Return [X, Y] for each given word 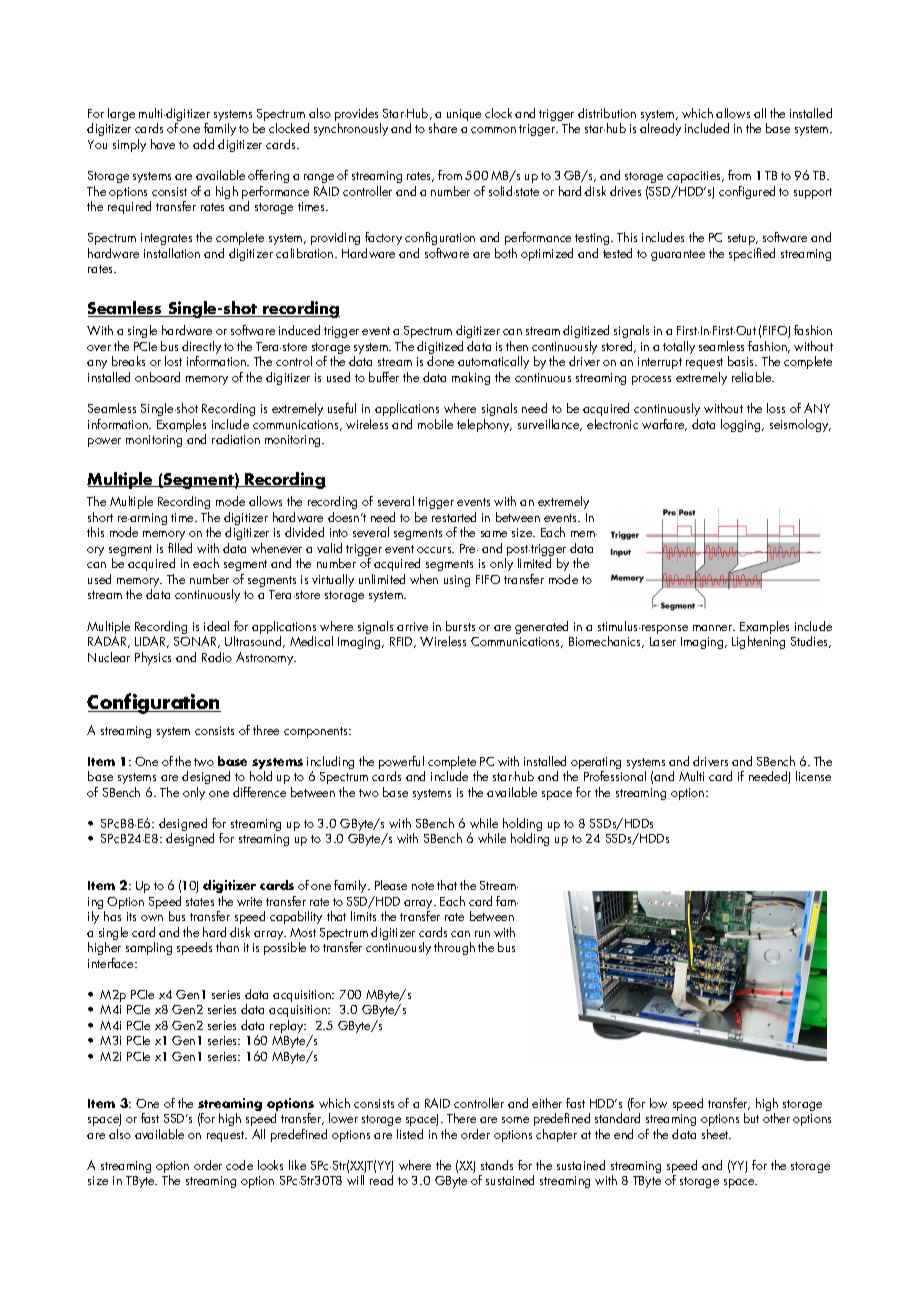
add [203, 144]
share [443, 128]
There [461, 1118]
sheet [716, 1134]
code [239, 1165]
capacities [695, 177]
